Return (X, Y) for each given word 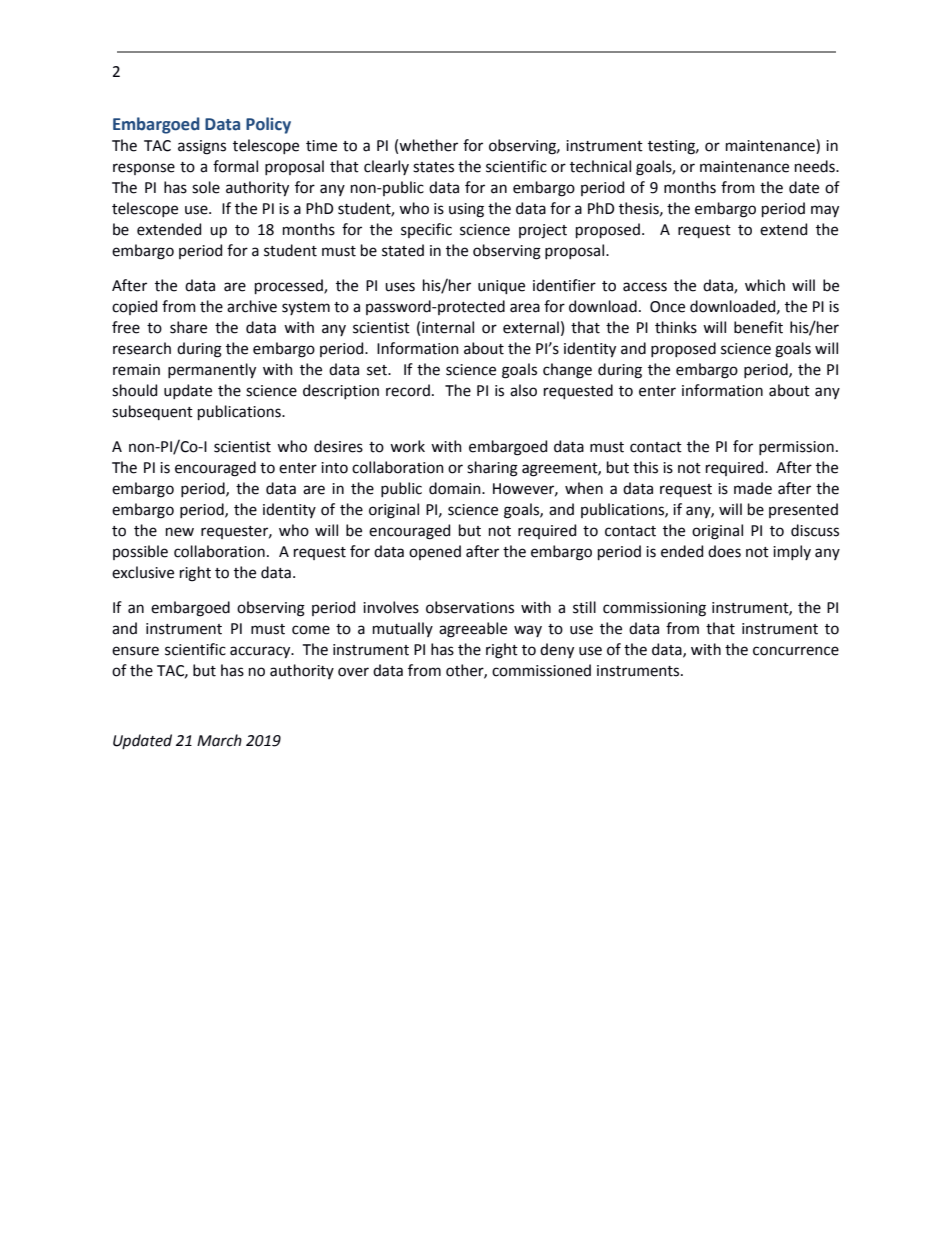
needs (816, 166)
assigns (202, 147)
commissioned (541, 670)
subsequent (152, 412)
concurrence (796, 651)
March (219, 740)
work (407, 446)
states (433, 167)
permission (796, 448)
